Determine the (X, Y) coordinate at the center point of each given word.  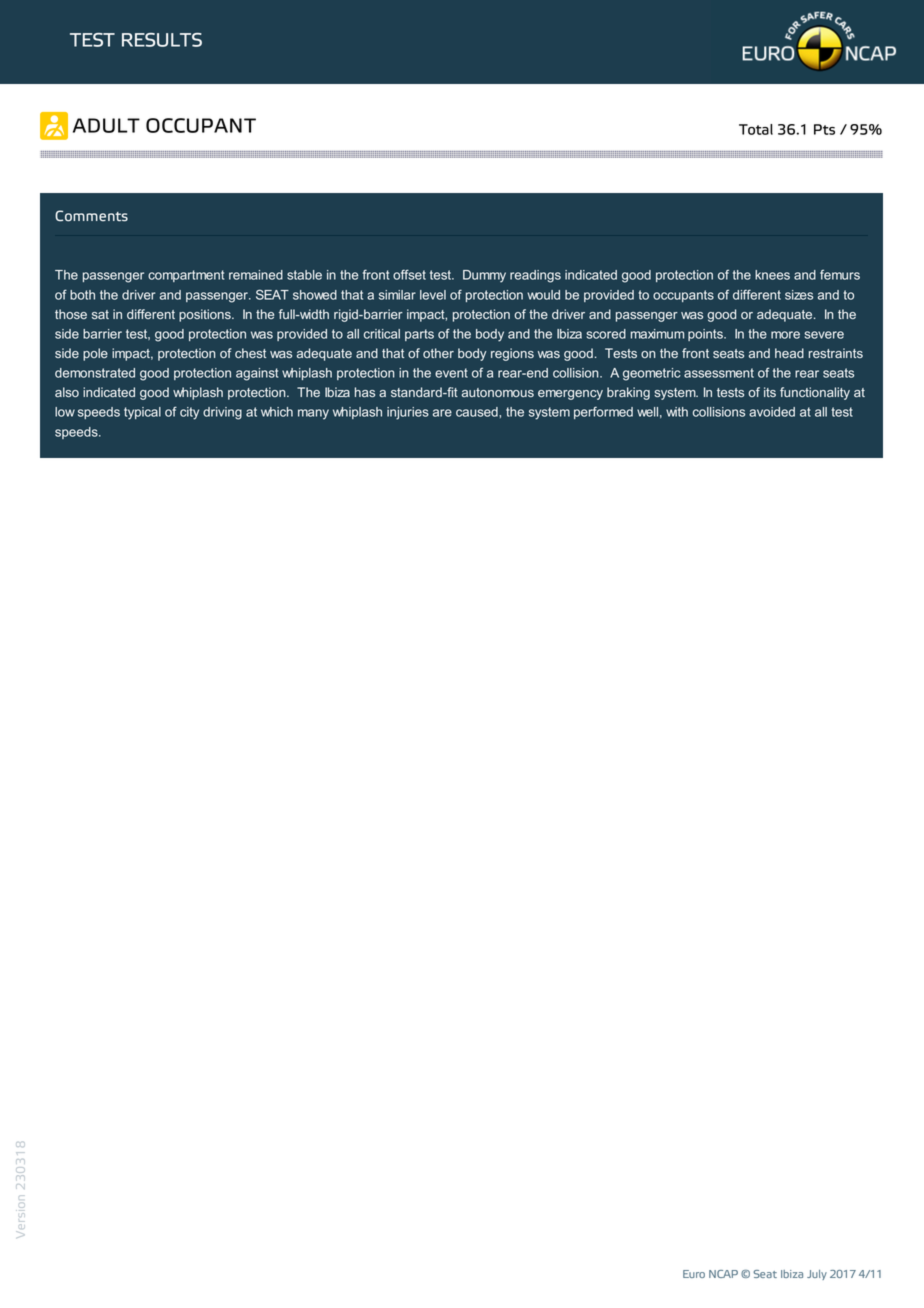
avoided (772, 412)
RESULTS (162, 40)
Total (756, 129)
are (442, 413)
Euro (694, 1274)
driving (222, 413)
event (451, 373)
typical (142, 413)
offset (409, 274)
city (189, 413)
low (65, 412)
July (817, 1275)
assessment (719, 373)
